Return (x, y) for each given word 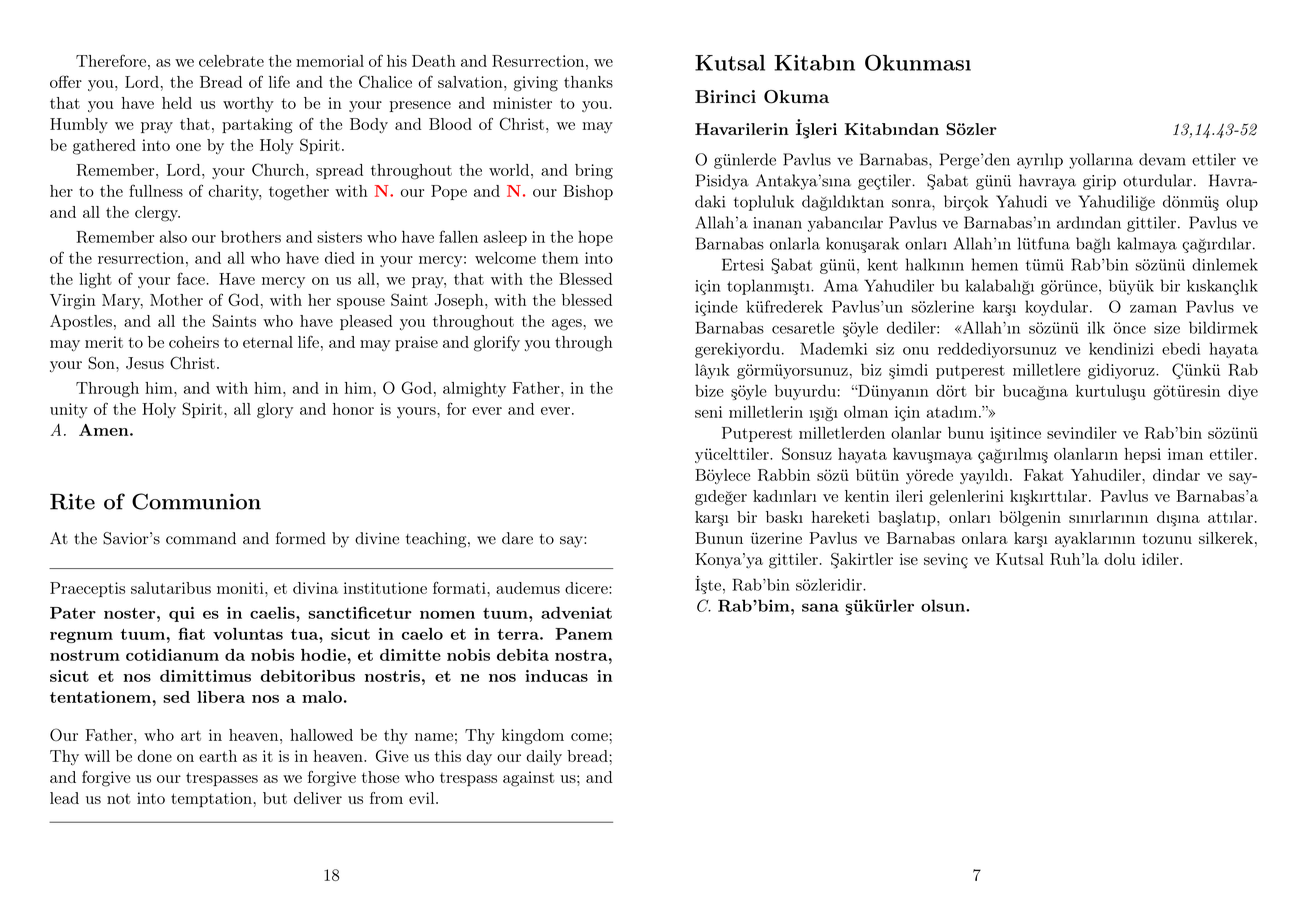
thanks (588, 82)
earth (218, 756)
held (177, 103)
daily (544, 758)
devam (1162, 159)
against (529, 779)
